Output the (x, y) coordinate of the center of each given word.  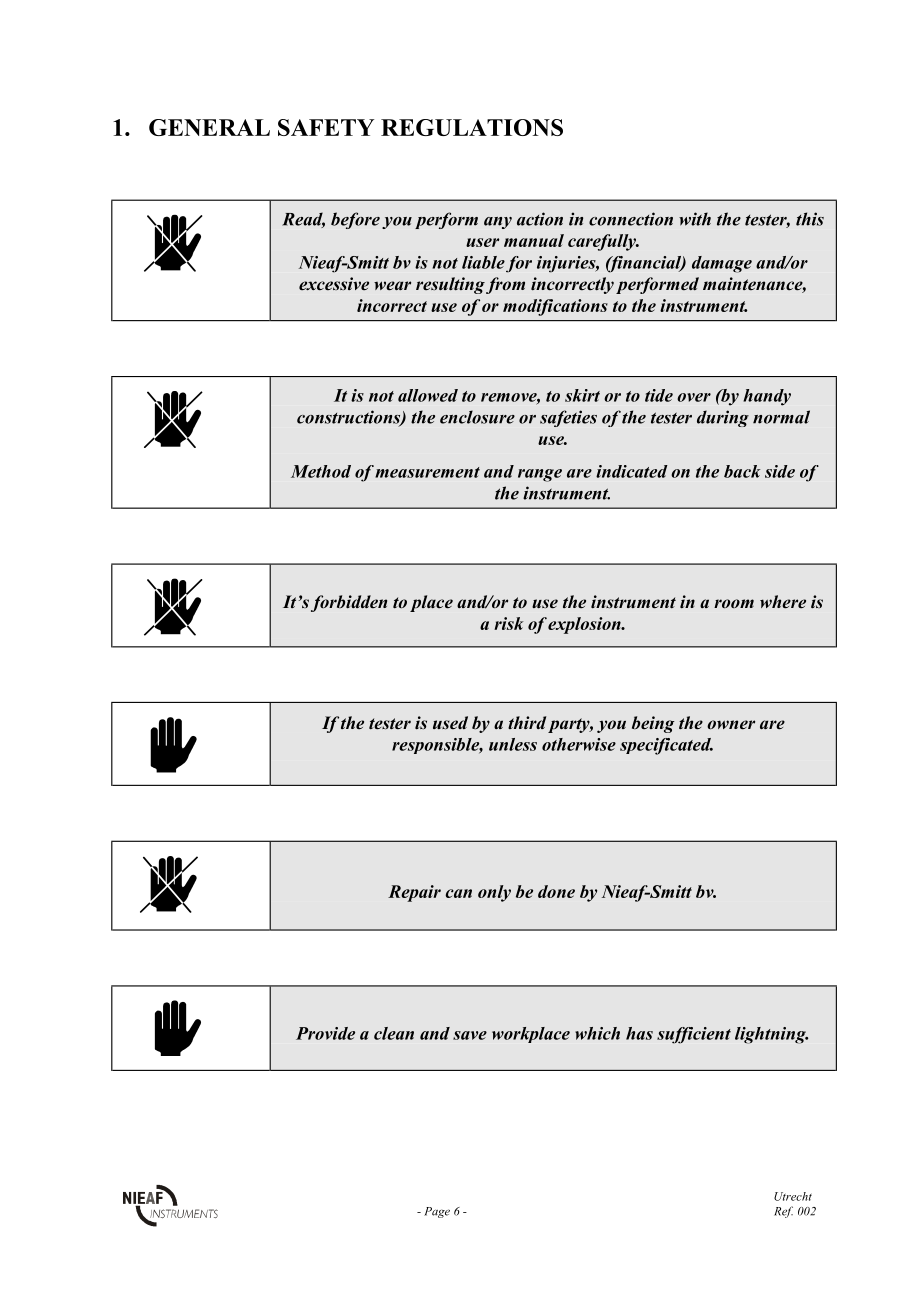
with (695, 219)
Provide (325, 1033)
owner (731, 725)
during (723, 418)
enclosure (477, 417)
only (494, 893)
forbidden (349, 603)
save (470, 1035)
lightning (771, 1035)
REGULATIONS (472, 127)
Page (437, 1212)
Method (321, 471)
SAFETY (326, 127)
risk (508, 623)
